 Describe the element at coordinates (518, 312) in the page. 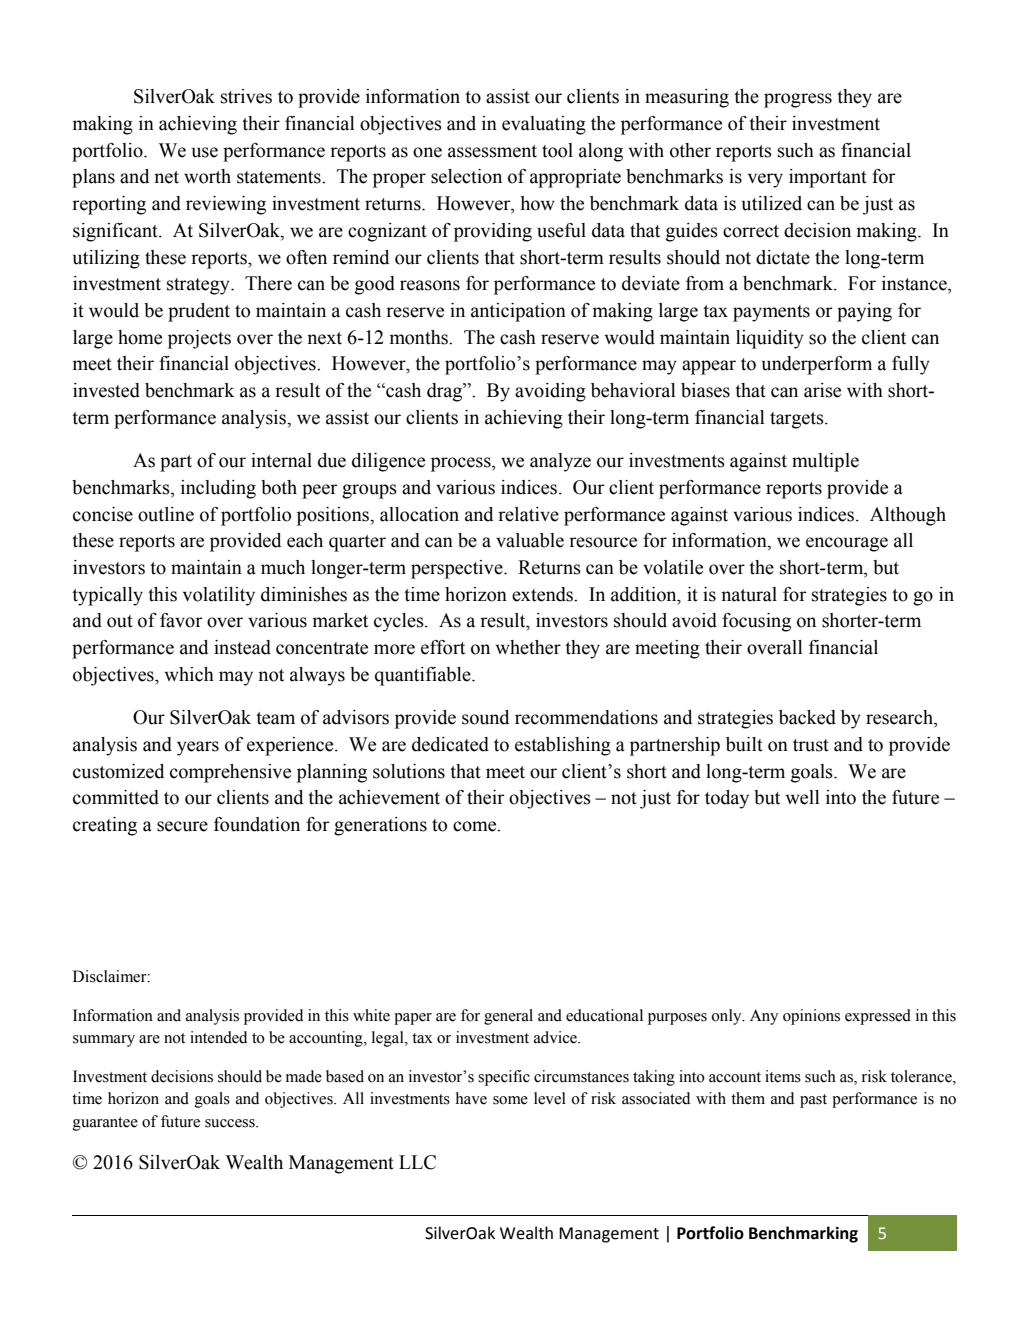

I see `anticipation` at that location.
